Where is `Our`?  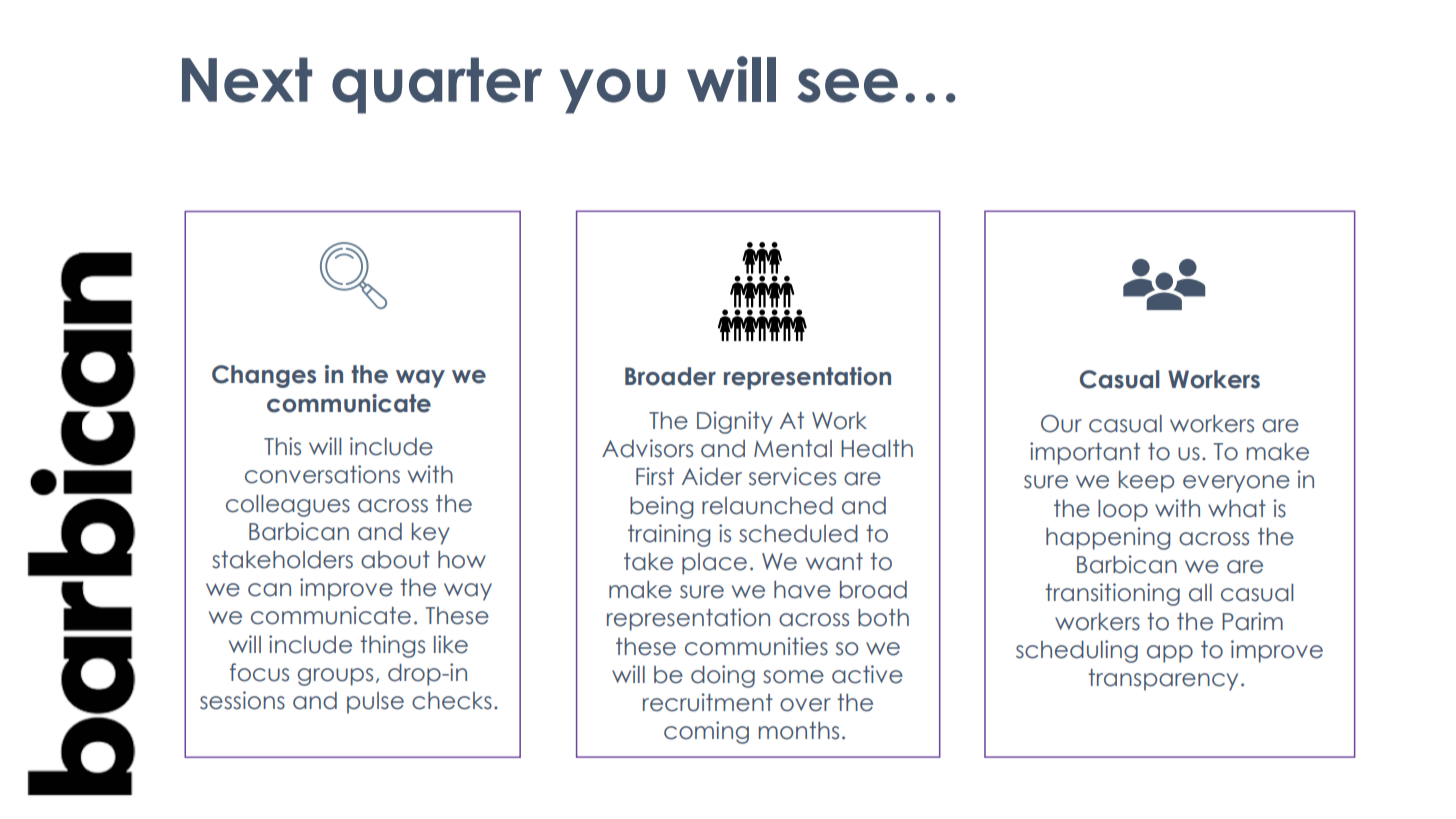
Our is located at coordinates (1061, 424).
